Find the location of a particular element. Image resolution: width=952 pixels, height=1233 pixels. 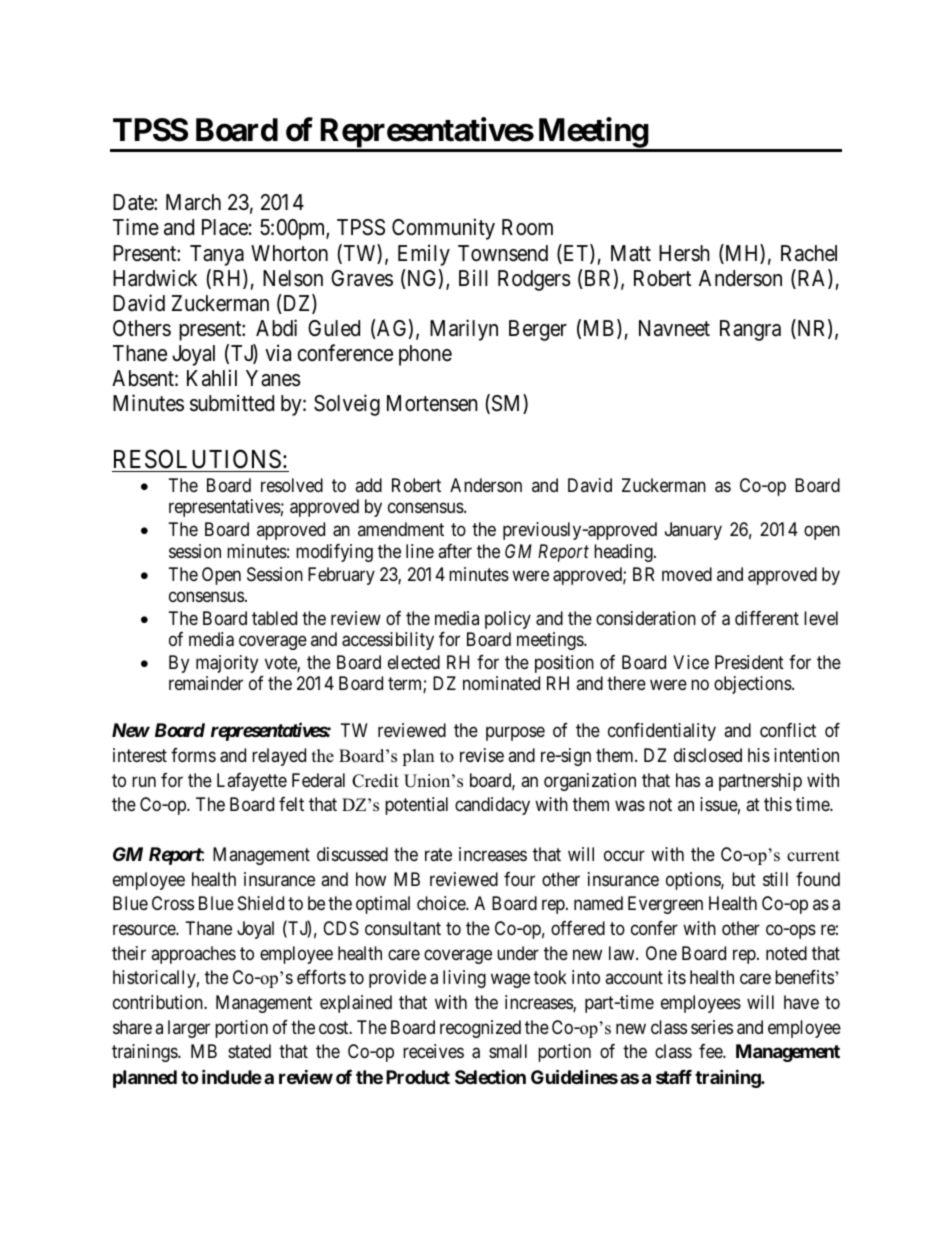

Rachel is located at coordinates (809, 253).
